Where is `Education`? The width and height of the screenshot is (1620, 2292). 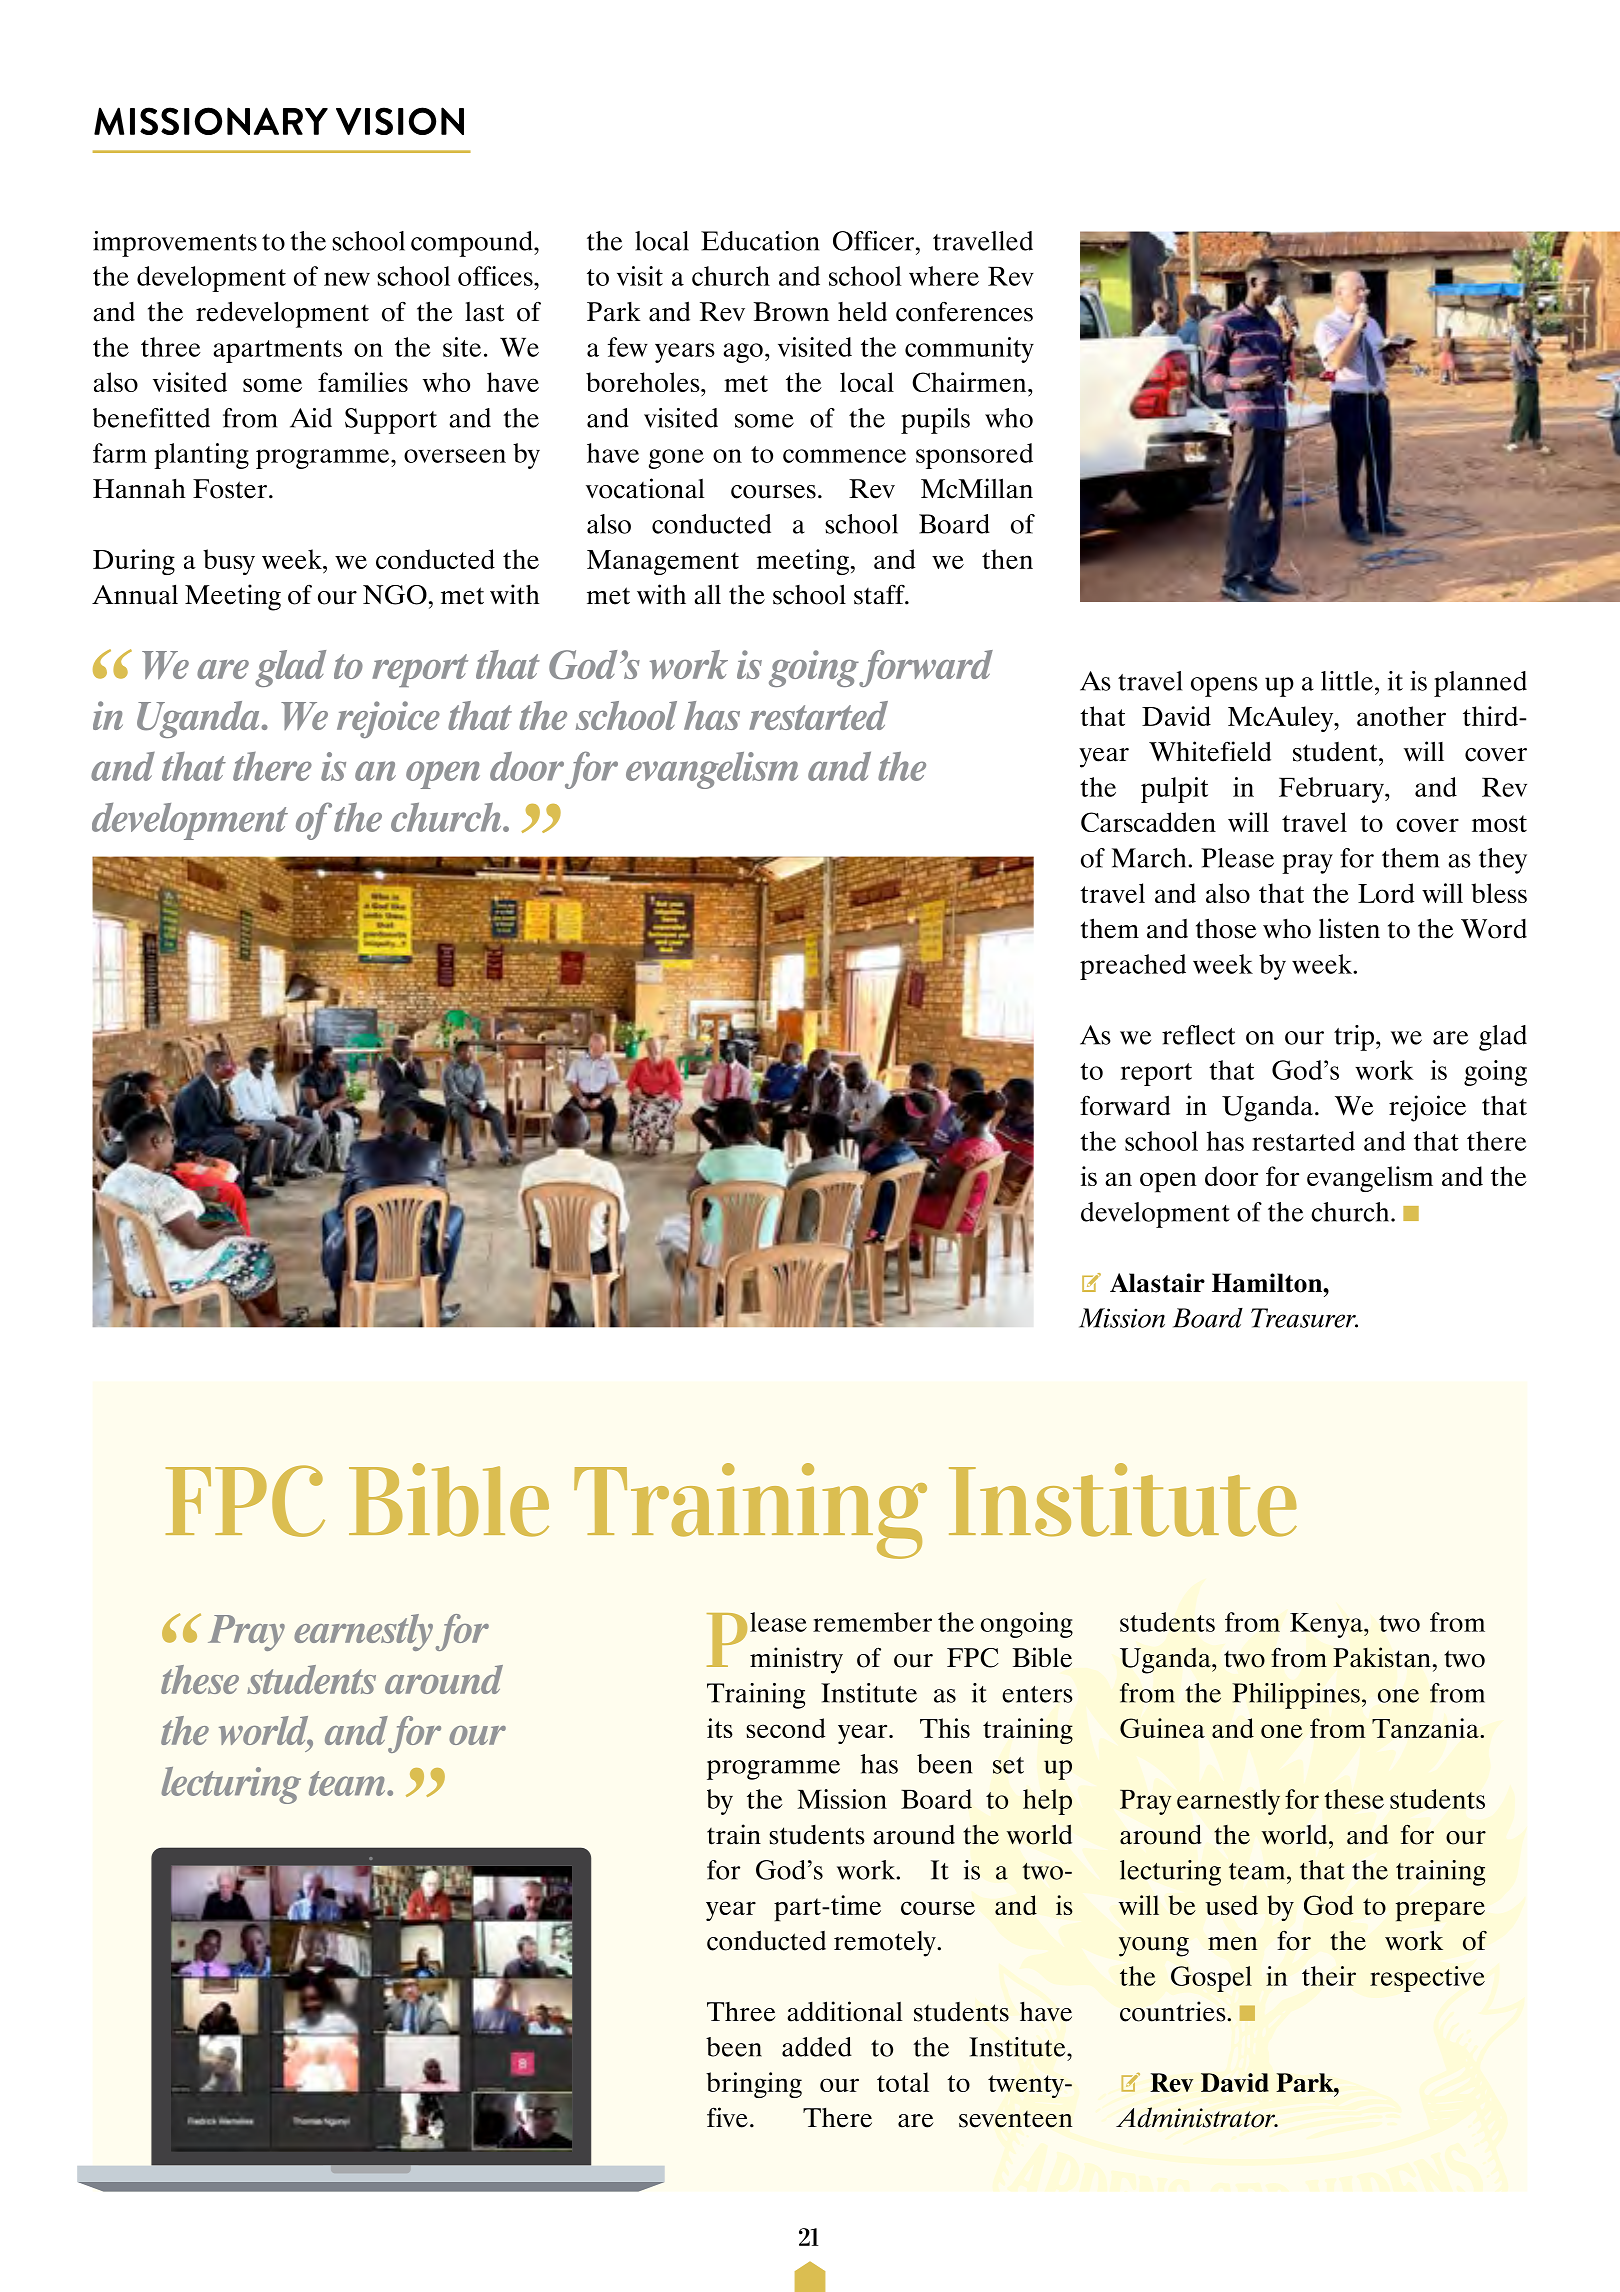
Education is located at coordinates (760, 241).
